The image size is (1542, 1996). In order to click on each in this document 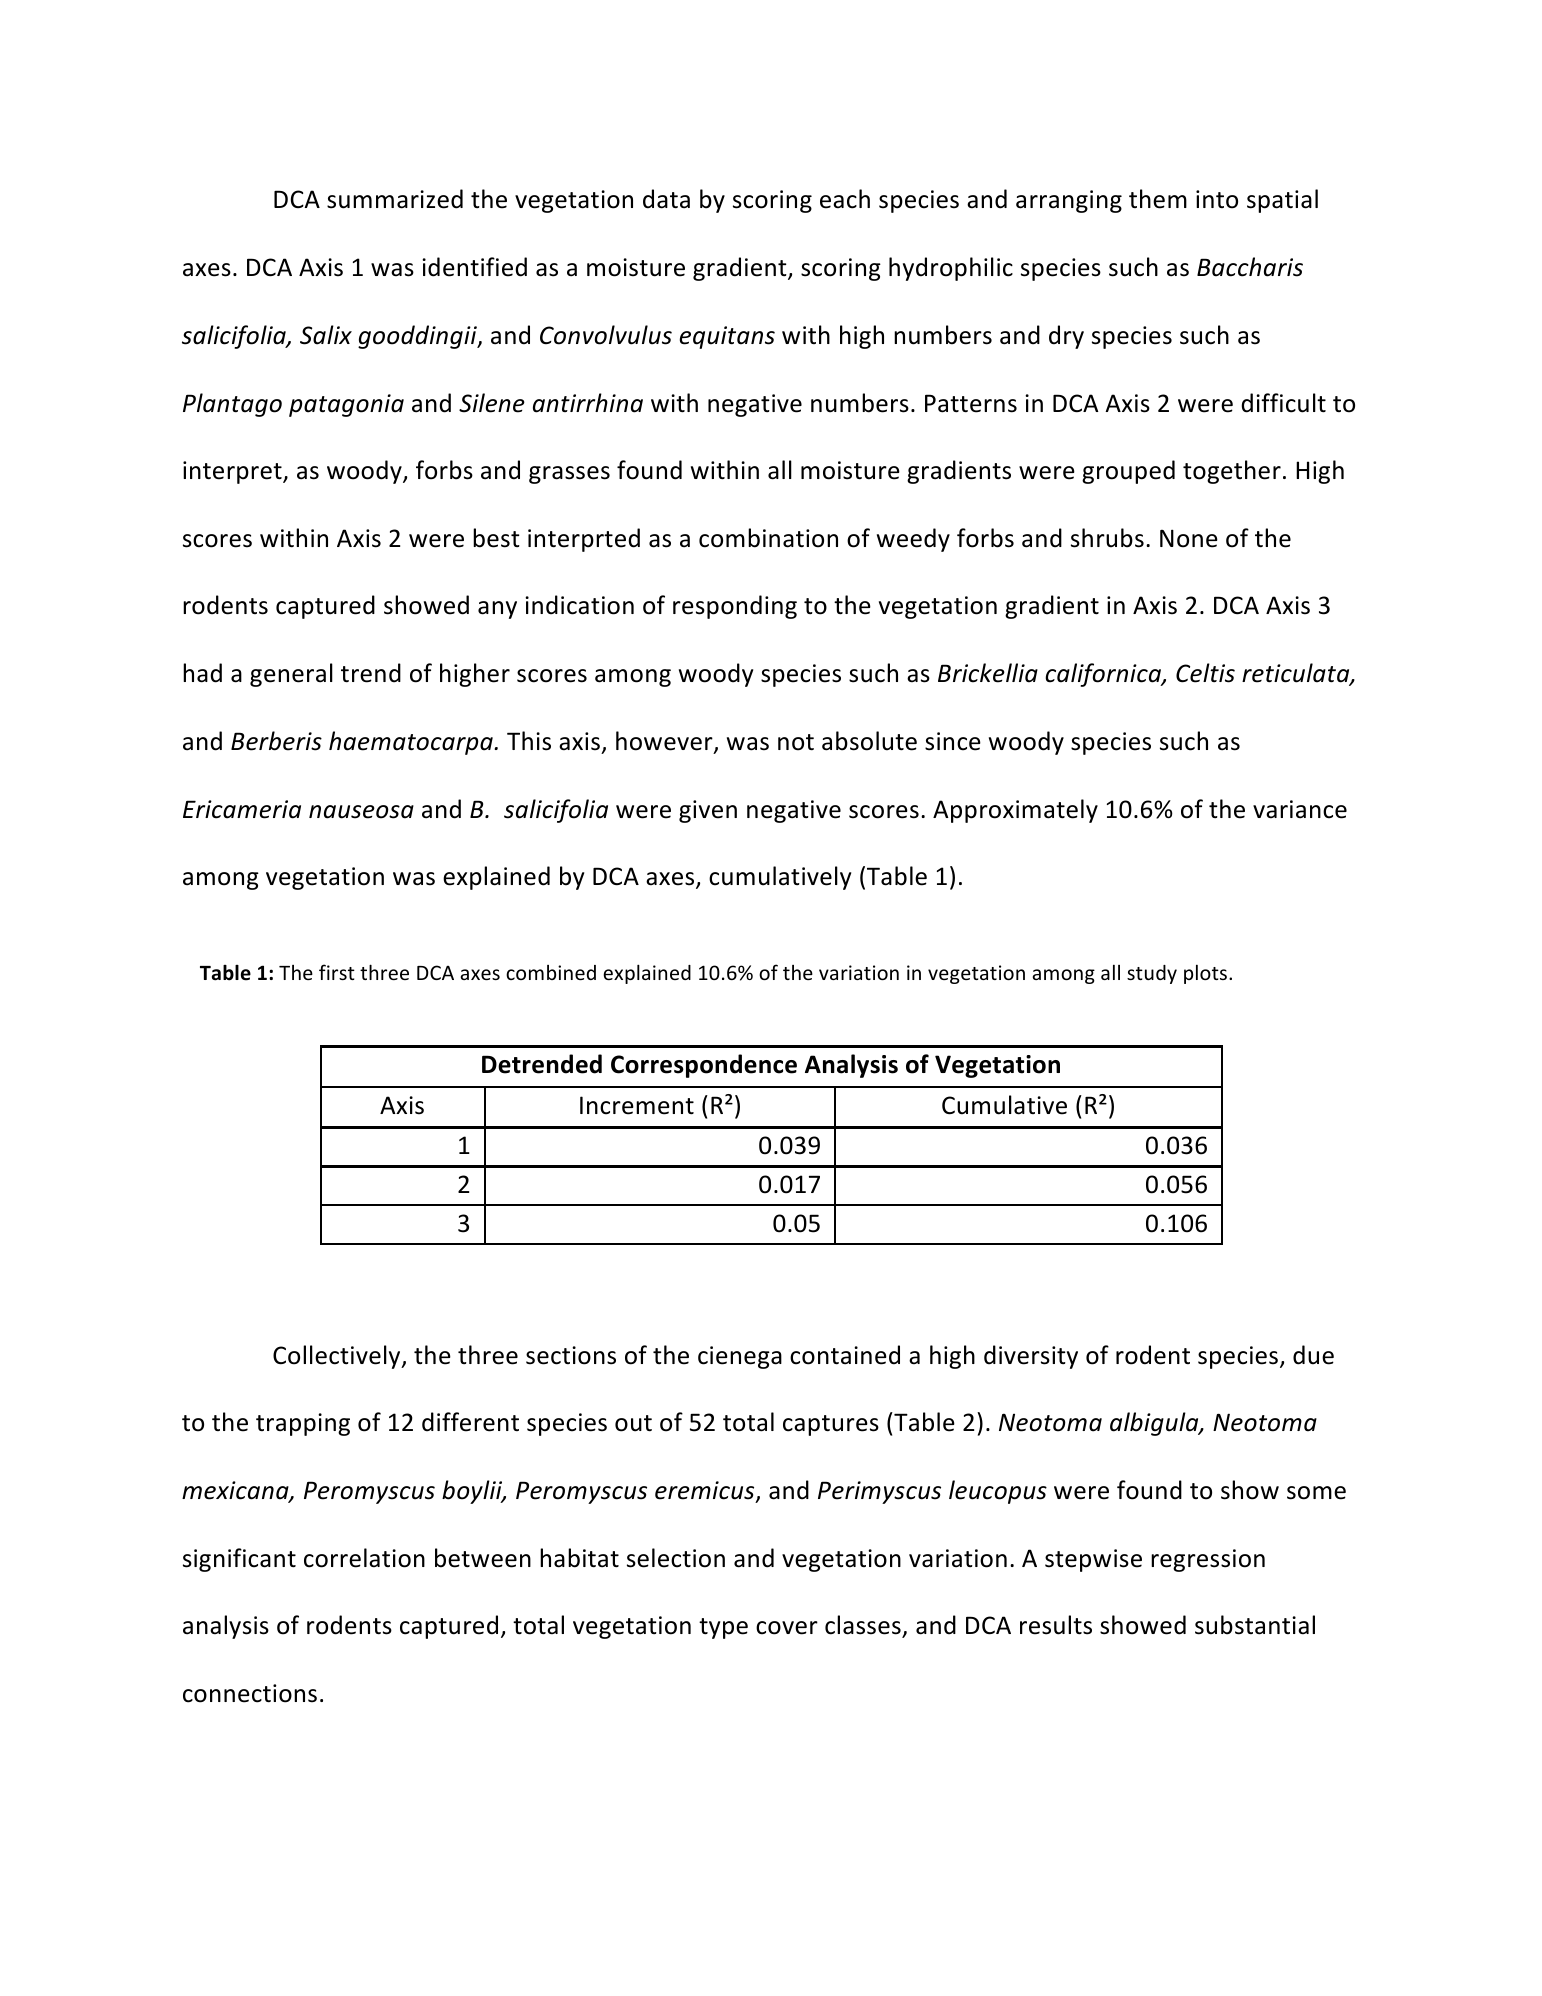, I will do `click(845, 199)`.
